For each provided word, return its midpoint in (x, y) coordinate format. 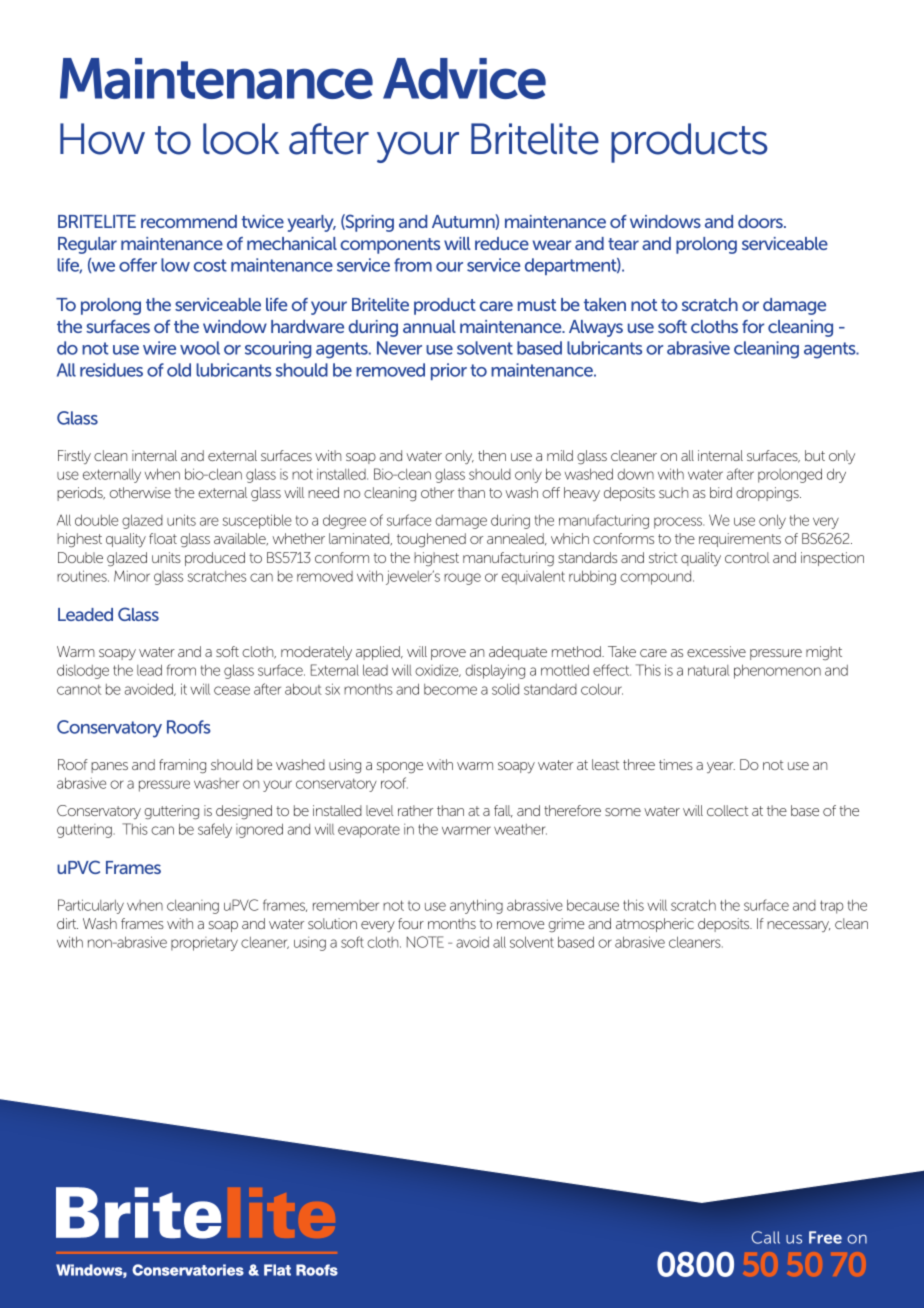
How (102, 139)
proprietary (204, 944)
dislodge (83, 671)
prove (448, 654)
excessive (716, 651)
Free (825, 1237)
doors (761, 221)
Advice (464, 78)
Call (766, 1237)
